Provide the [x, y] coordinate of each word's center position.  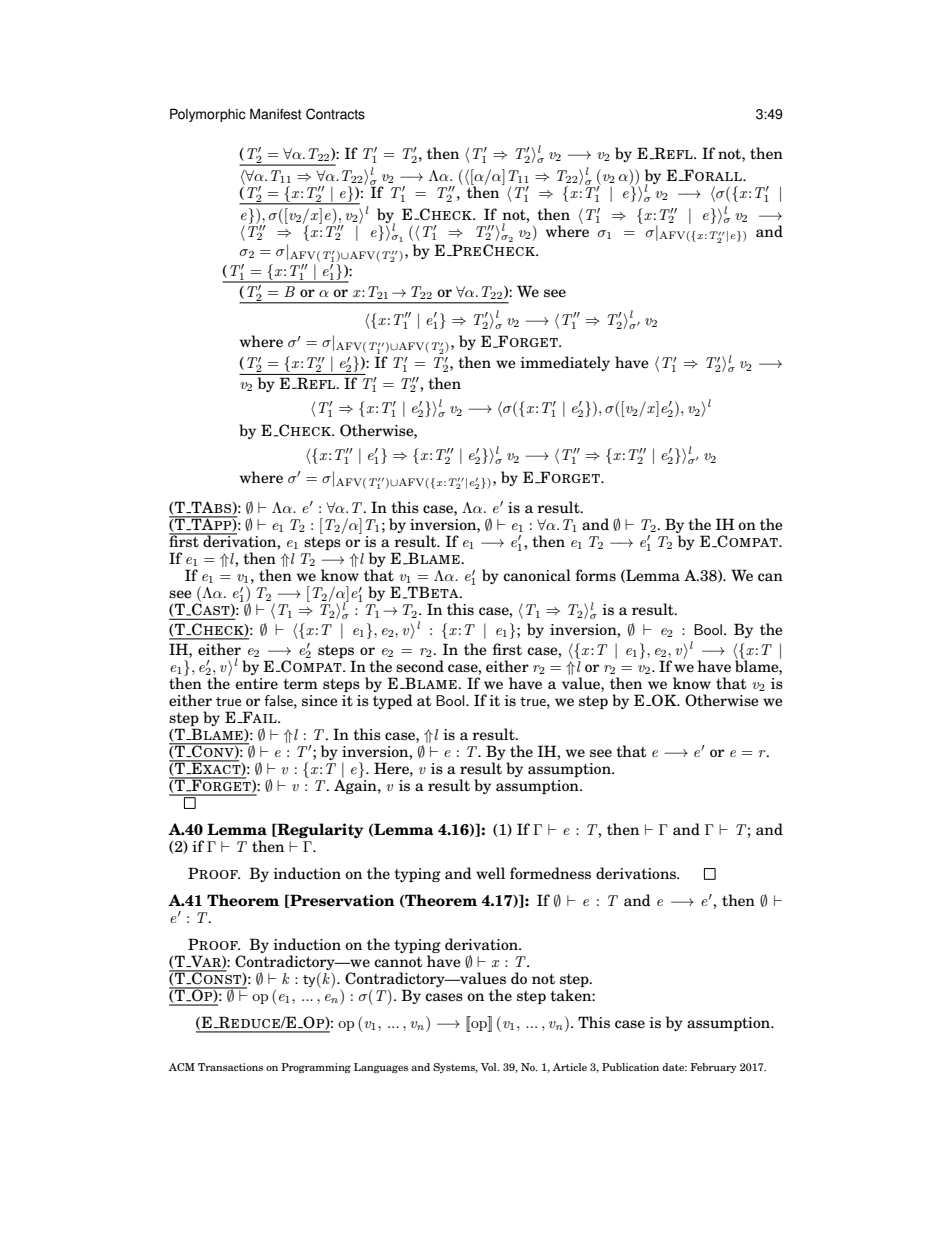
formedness [550, 873]
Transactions [230, 1067]
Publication [630, 1067]
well [490, 873]
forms [596, 575]
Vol [490, 1067]
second [420, 666]
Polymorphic [208, 115]
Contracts [335, 114]
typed [393, 701]
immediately [565, 363]
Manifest [276, 114]
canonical [537, 575]
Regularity [319, 830]
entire [256, 684]
